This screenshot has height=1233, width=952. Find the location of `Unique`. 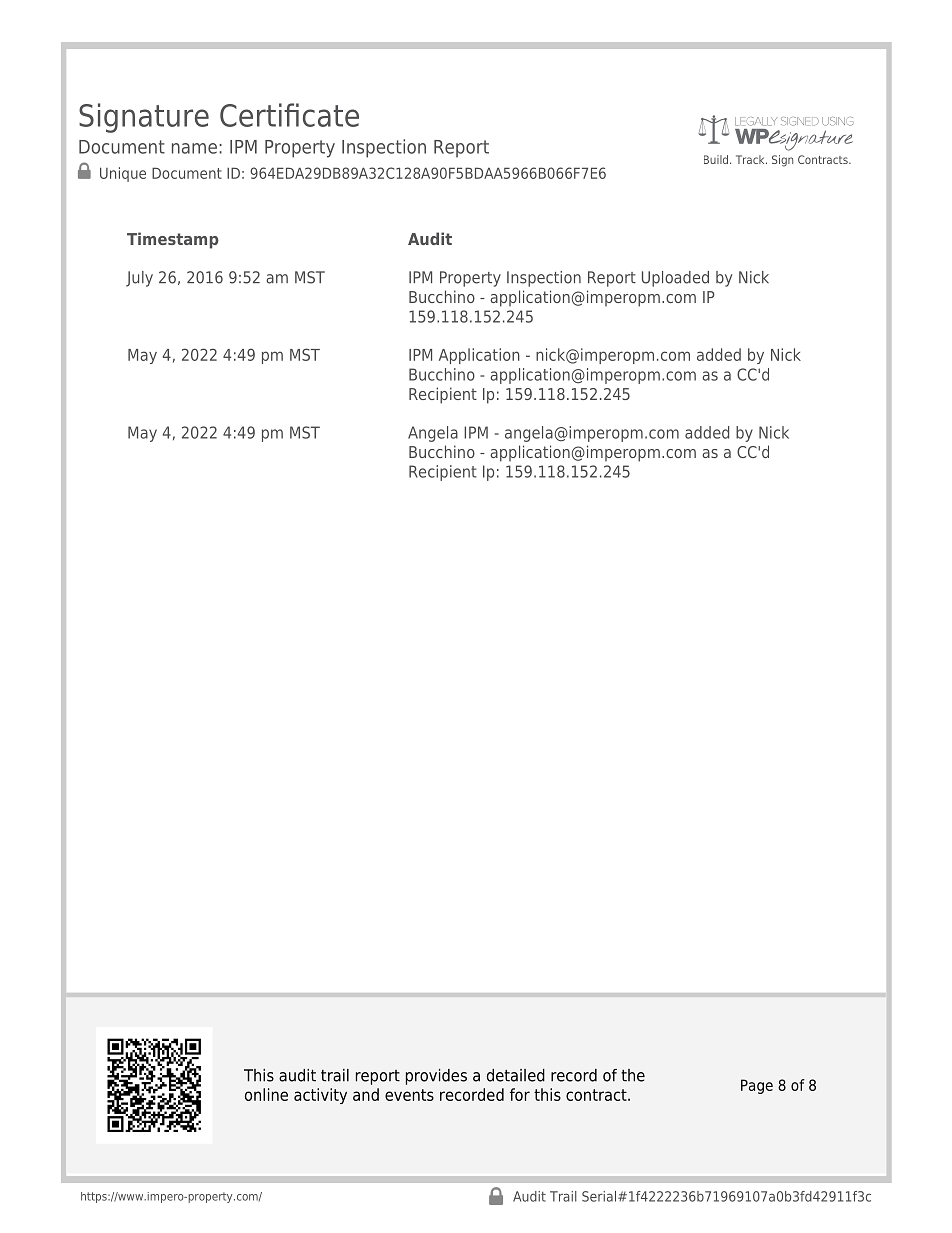

Unique is located at coordinates (123, 174).
